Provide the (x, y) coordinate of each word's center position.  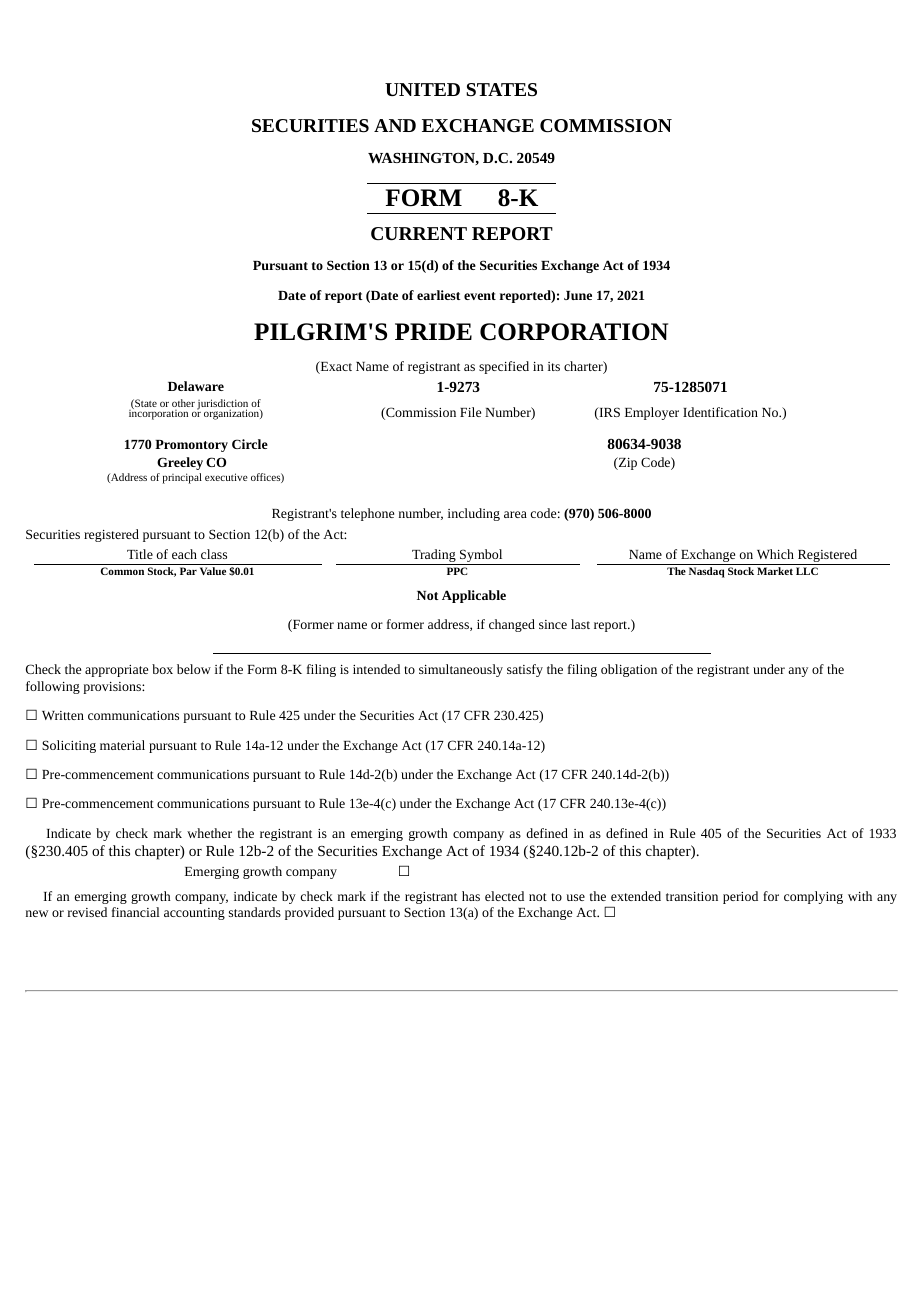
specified (504, 367)
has (471, 896)
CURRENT (419, 233)
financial (136, 912)
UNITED (422, 89)
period (740, 897)
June (578, 295)
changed (512, 625)
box (162, 669)
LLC (807, 571)
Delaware (196, 386)
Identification (720, 412)
